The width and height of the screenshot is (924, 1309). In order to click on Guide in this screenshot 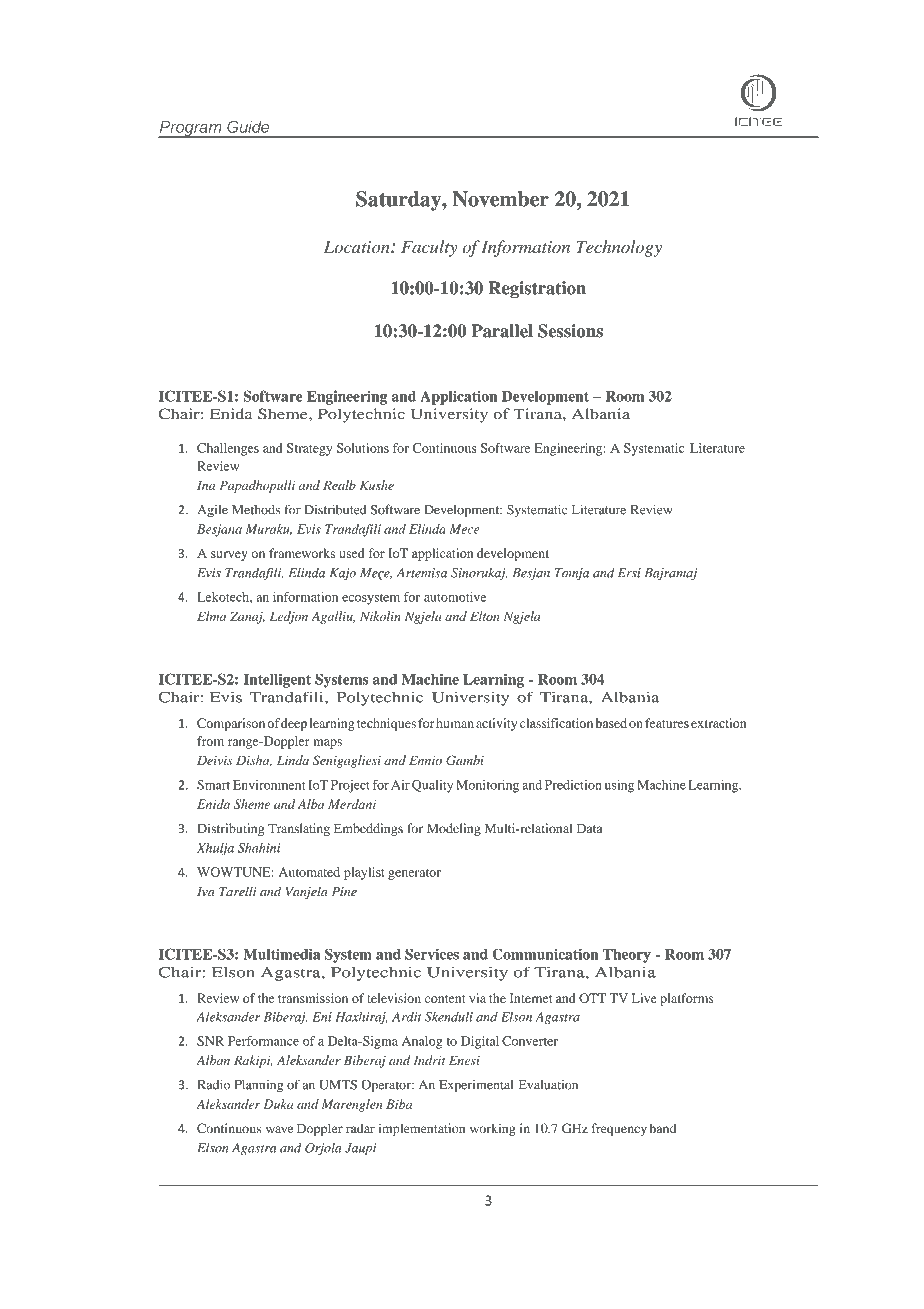, I will do `click(248, 126)`.
